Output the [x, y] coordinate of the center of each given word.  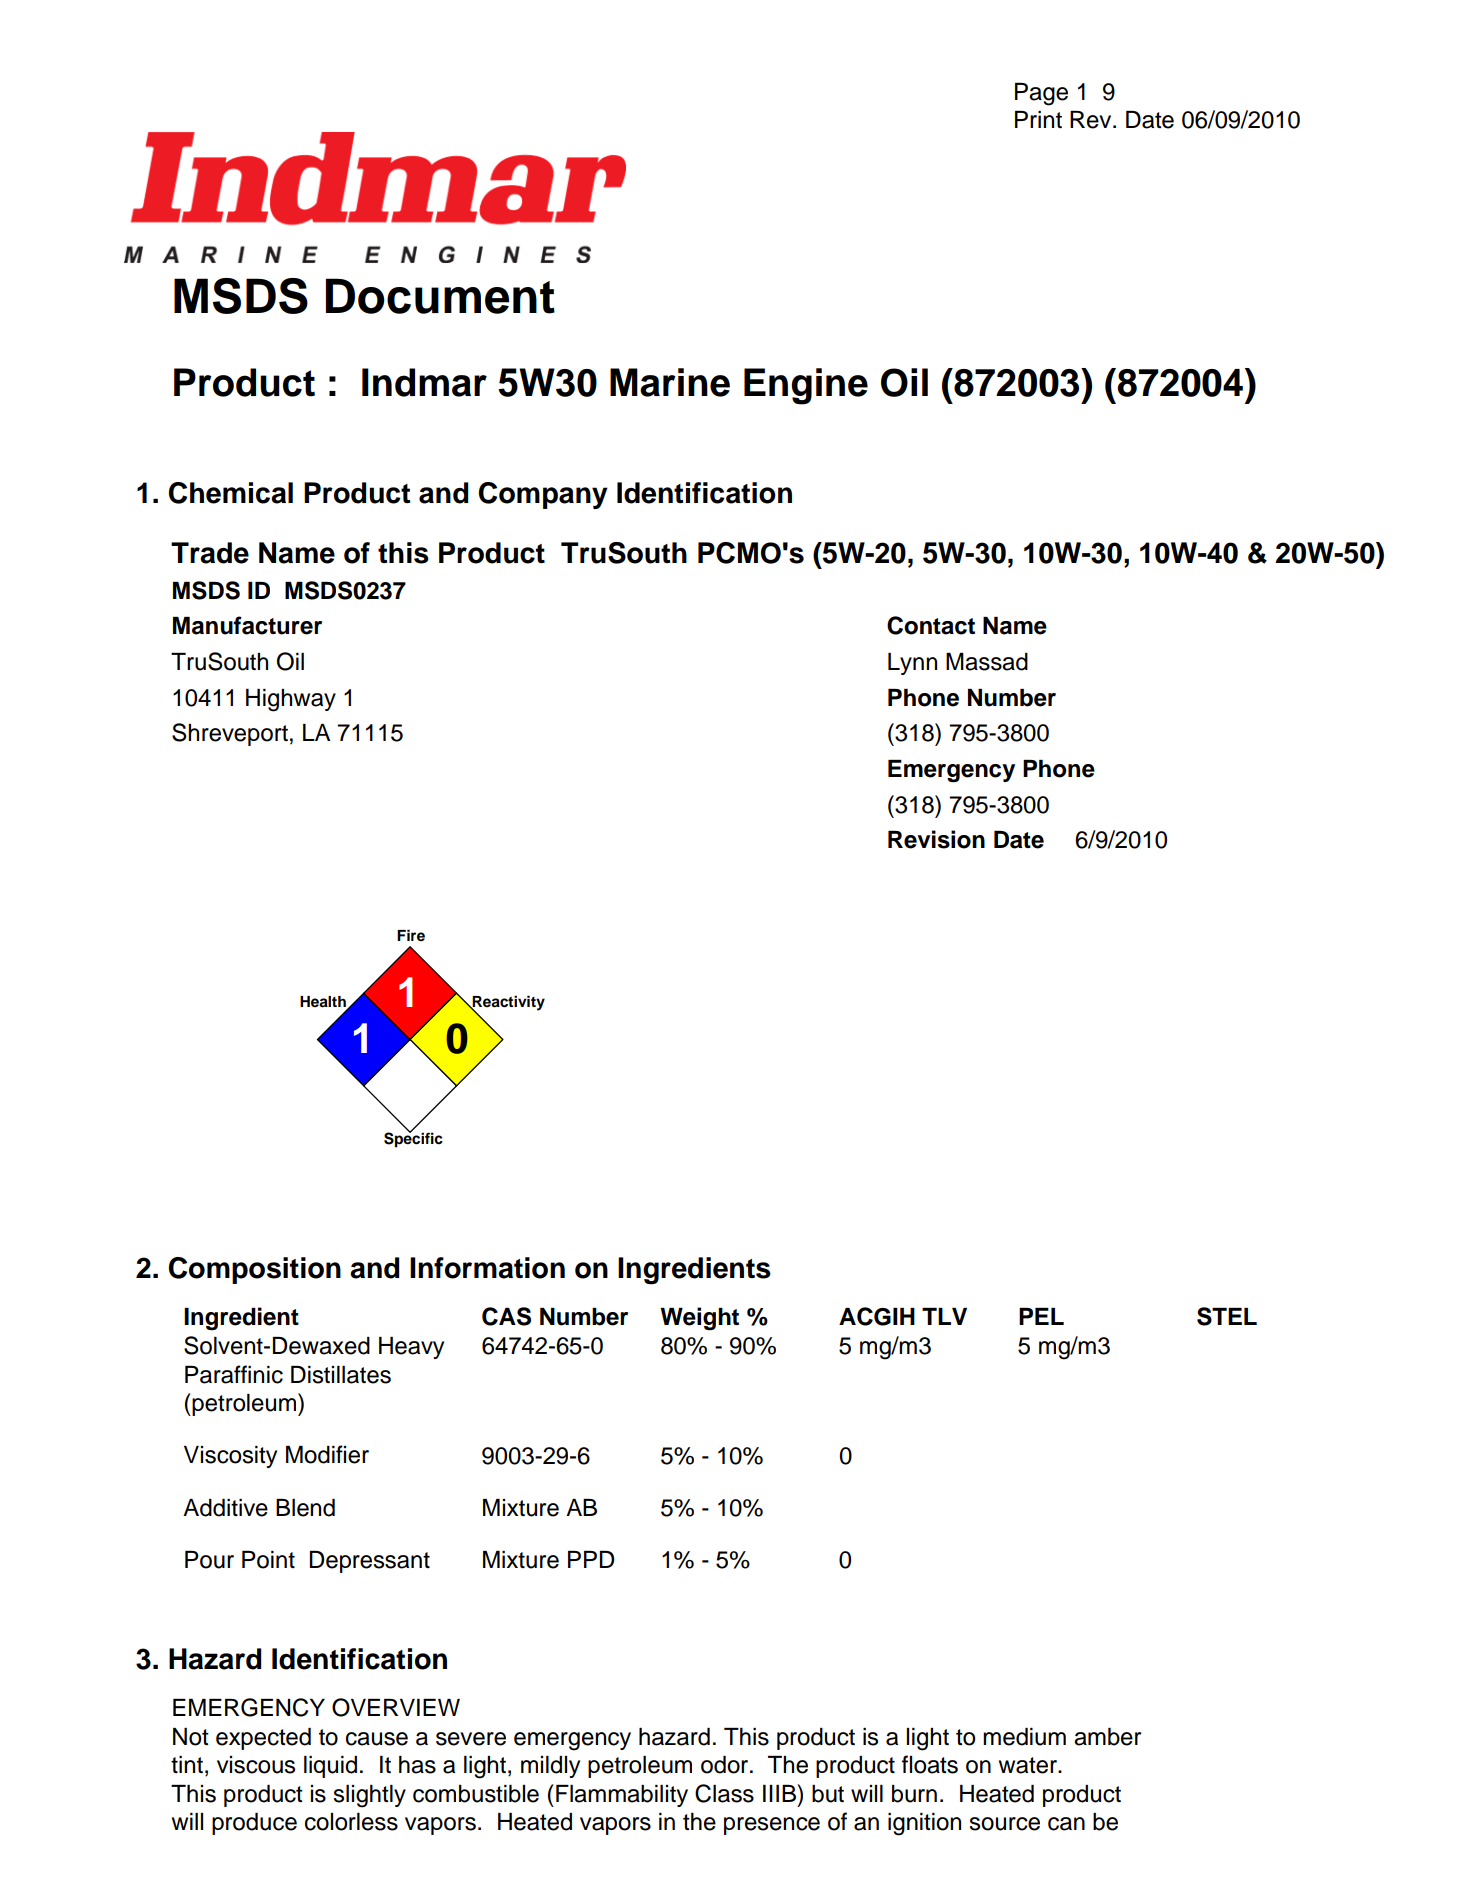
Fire [411, 935]
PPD [591, 1559]
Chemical [231, 493]
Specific [413, 1139]
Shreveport [230, 734]
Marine [670, 382]
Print [1038, 119]
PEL [1041, 1316]
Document [440, 296]
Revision [936, 839]
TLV [944, 1316]
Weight [699, 1319]
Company [543, 495]
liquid [330, 1767]
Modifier [327, 1454]
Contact [931, 625]
